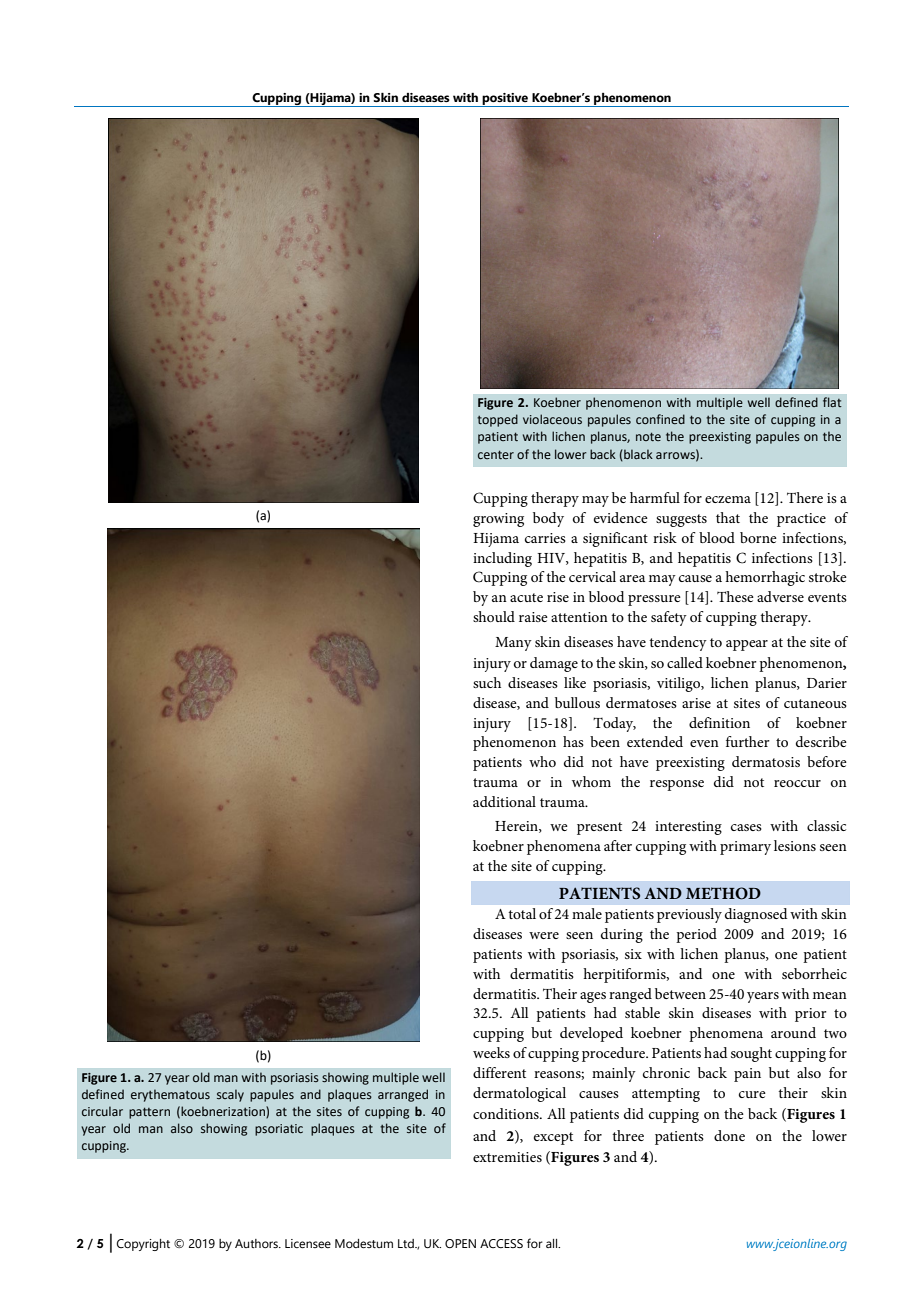 This screenshot has height=1308, width=924. Describe the element at coordinates (170, 1095) in the screenshot. I see `erythematous` at that location.
